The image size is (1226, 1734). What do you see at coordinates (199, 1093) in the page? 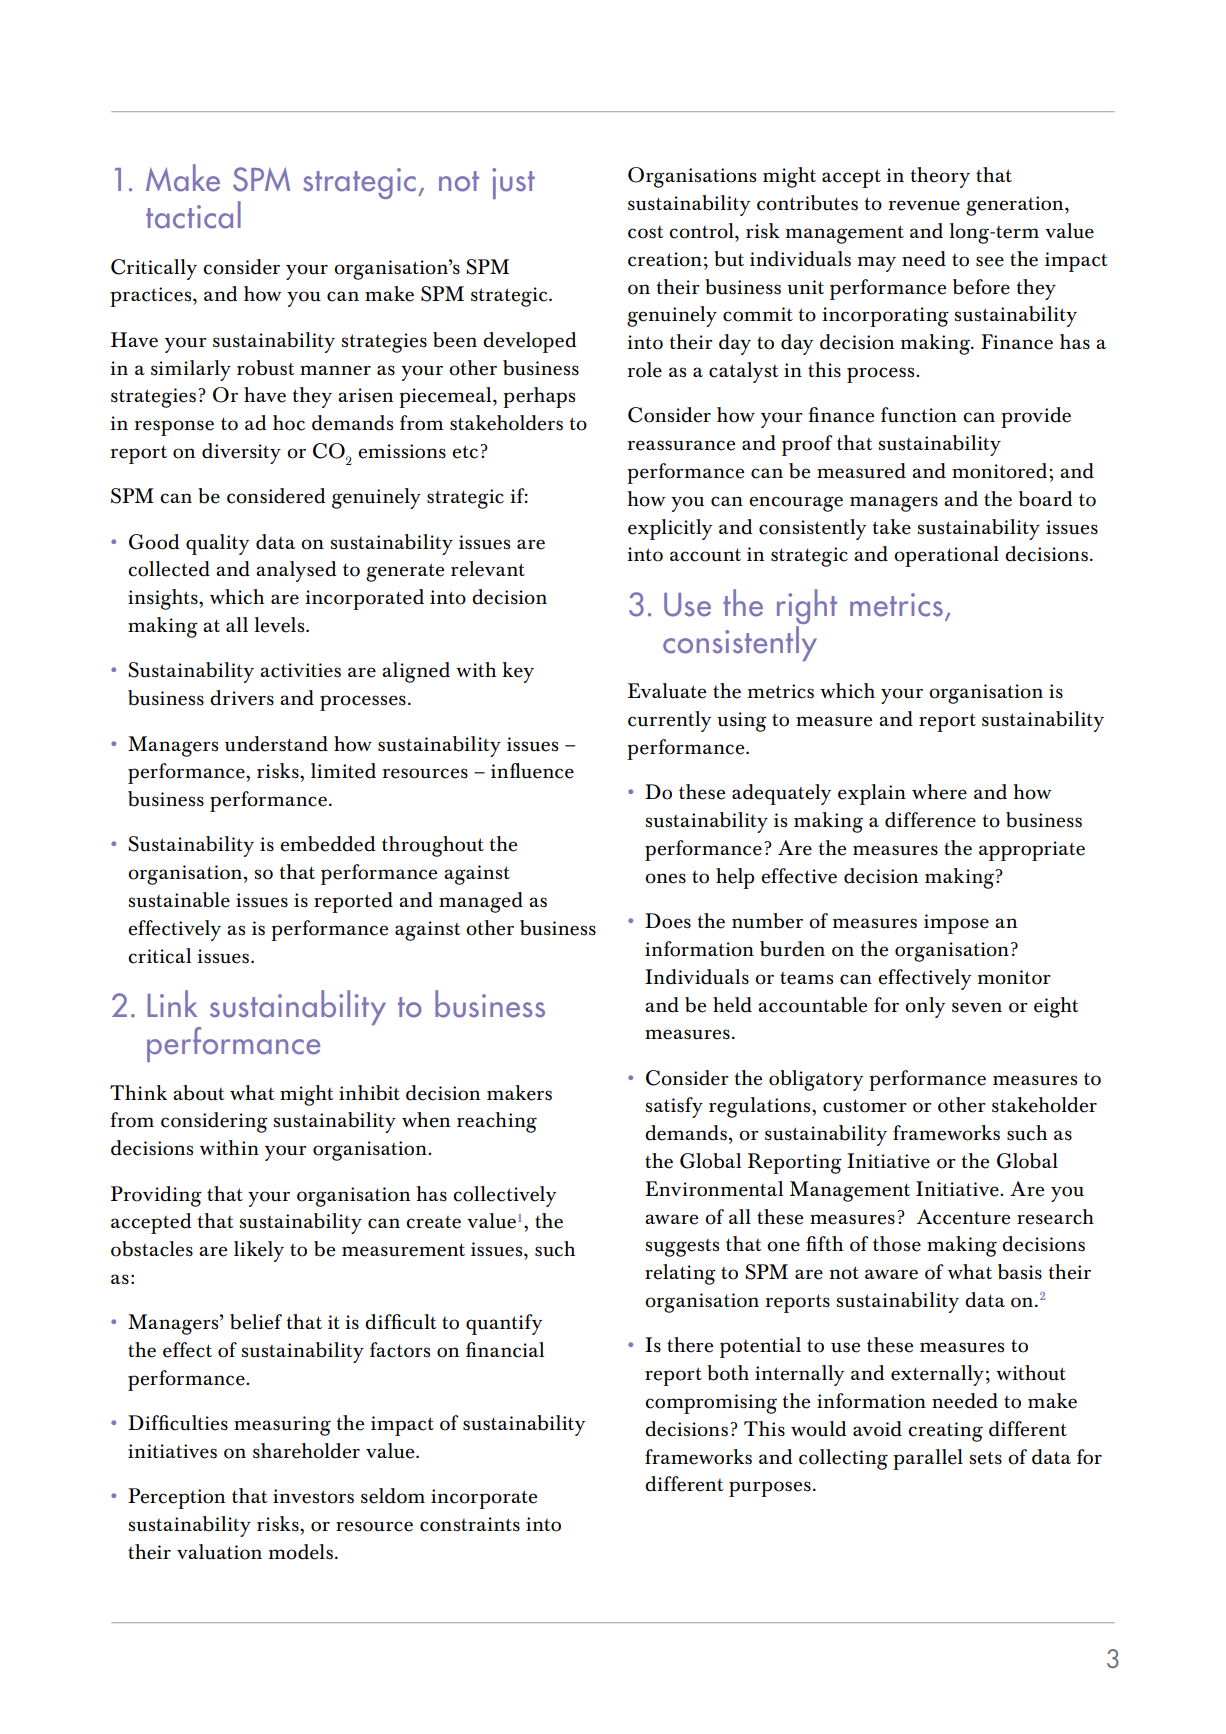
I see `about` at bounding box center [199, 1093].
